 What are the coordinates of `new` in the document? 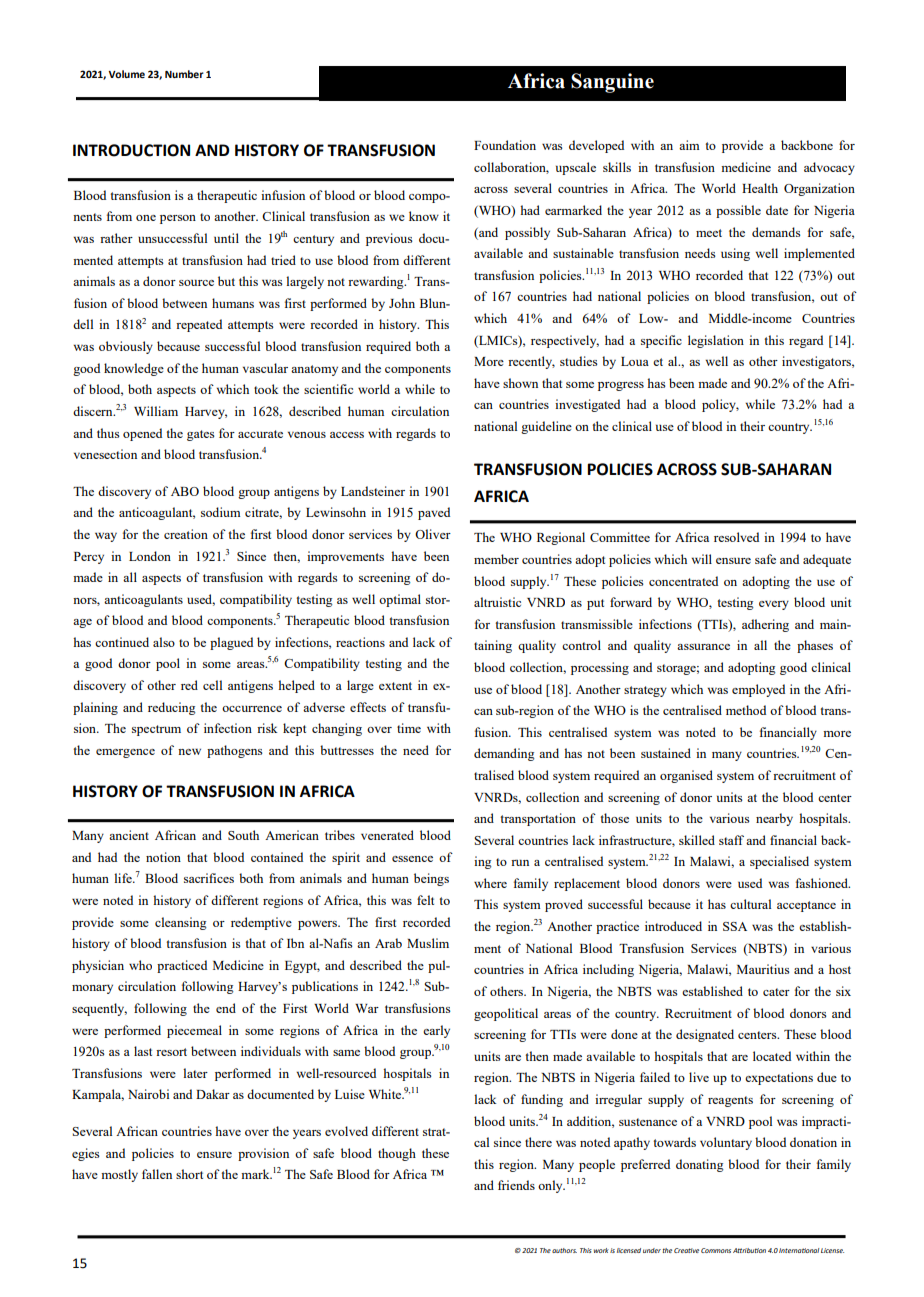 It's located at (189, 752).
